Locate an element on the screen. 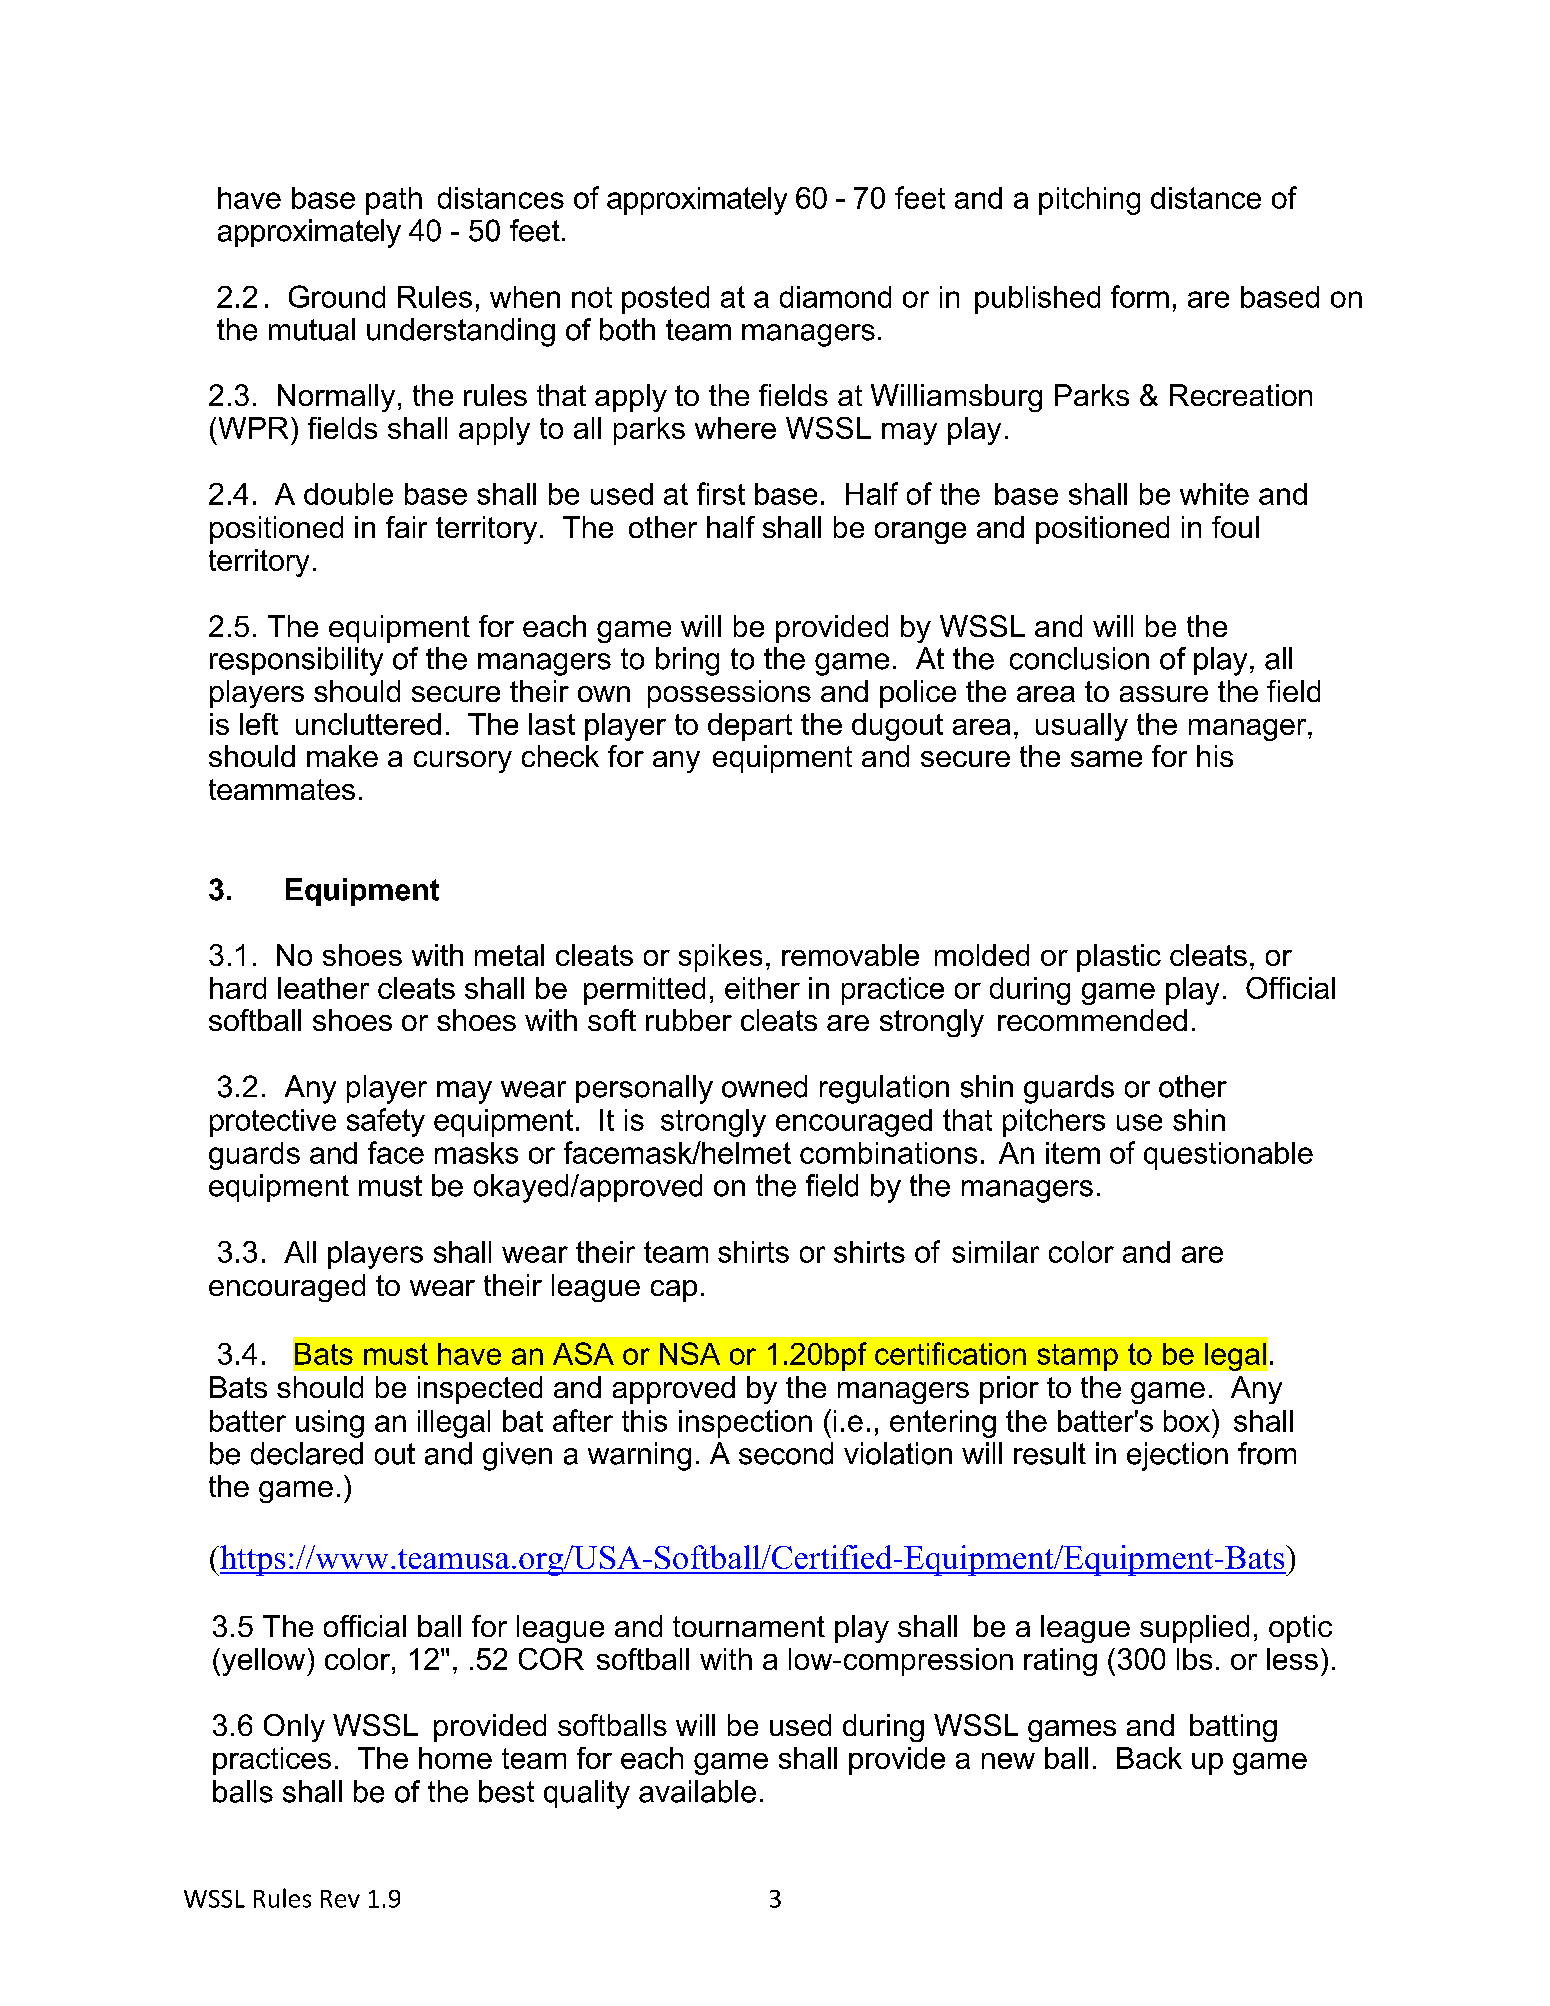 This screenshot has width=1550, height=2006. using is located at coordinates (330, 1424).
